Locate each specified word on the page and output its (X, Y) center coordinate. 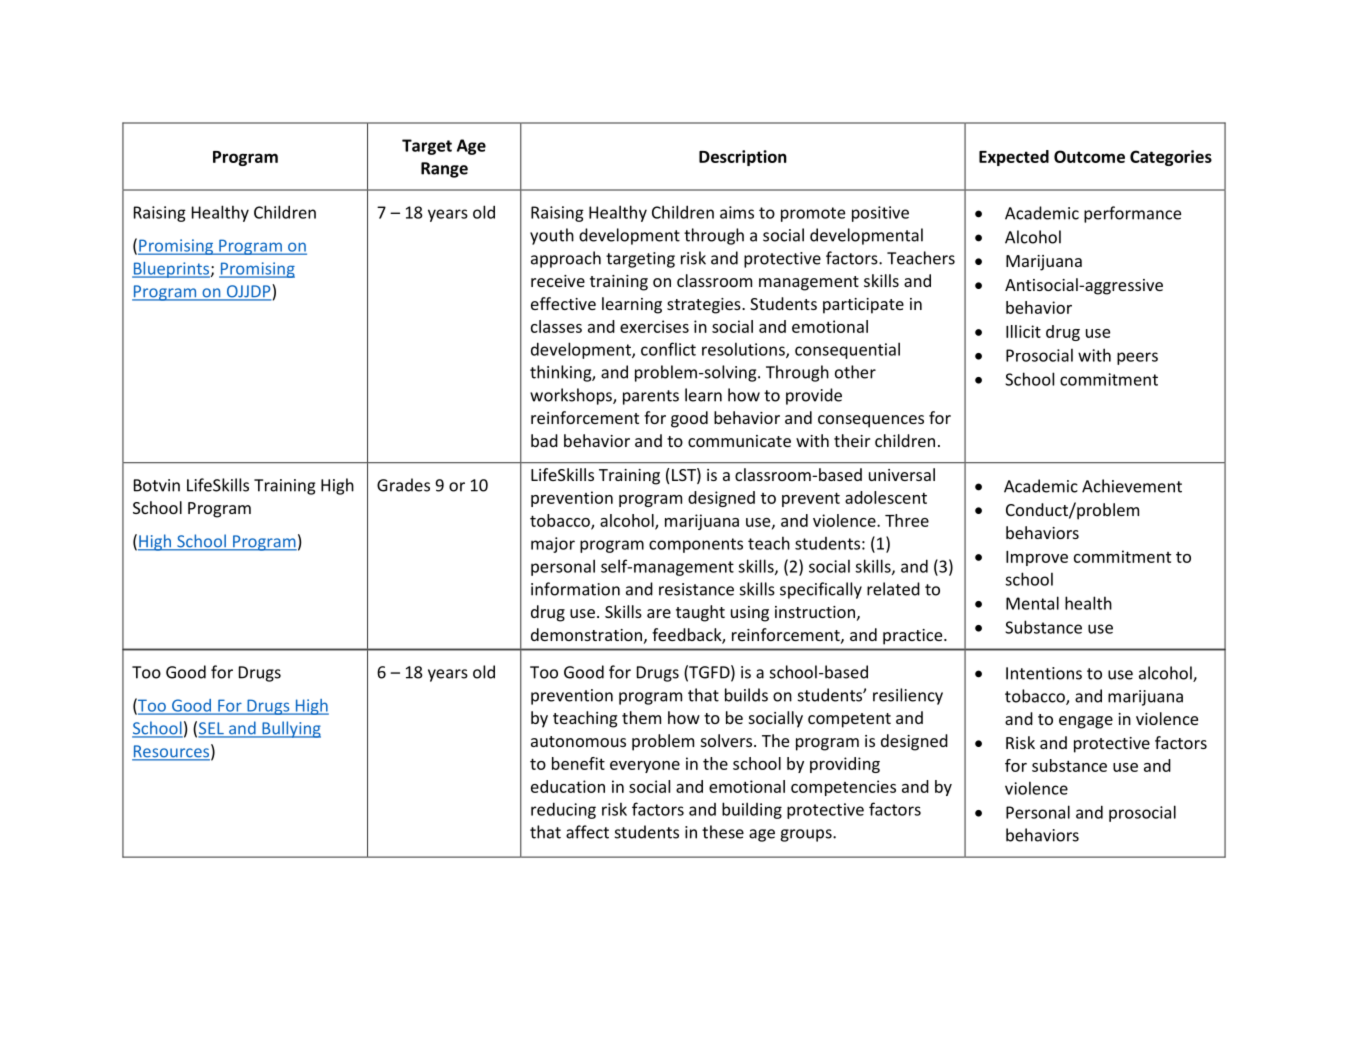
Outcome (1089, 156)
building (752, 810)
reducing (563, 810)
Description (743, 158)
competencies (843, 788)
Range (444, 170)
